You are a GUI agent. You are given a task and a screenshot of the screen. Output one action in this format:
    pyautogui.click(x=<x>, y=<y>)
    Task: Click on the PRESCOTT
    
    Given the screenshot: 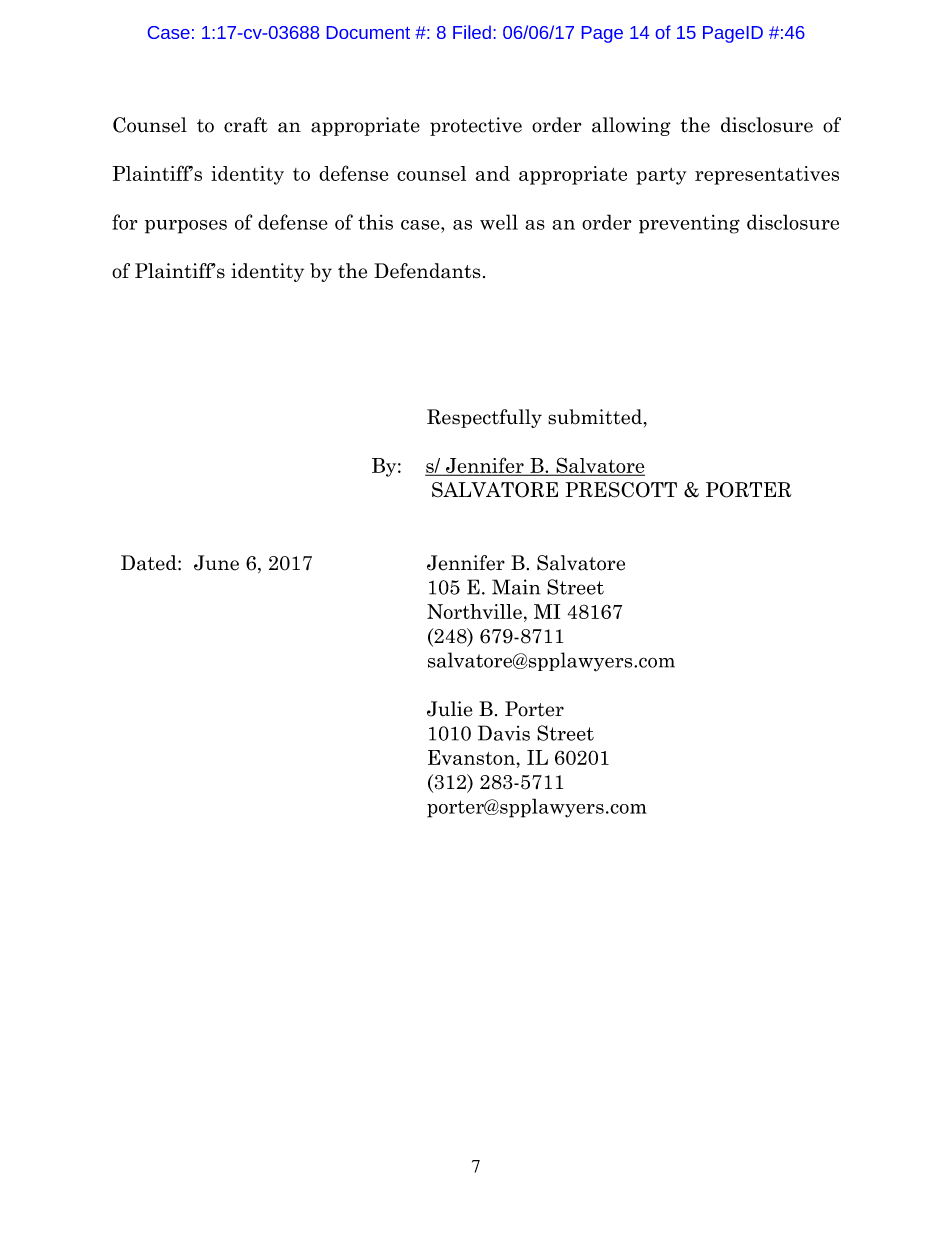 What is the action you would take?
    pyautogui.click(x=621, y=490)
